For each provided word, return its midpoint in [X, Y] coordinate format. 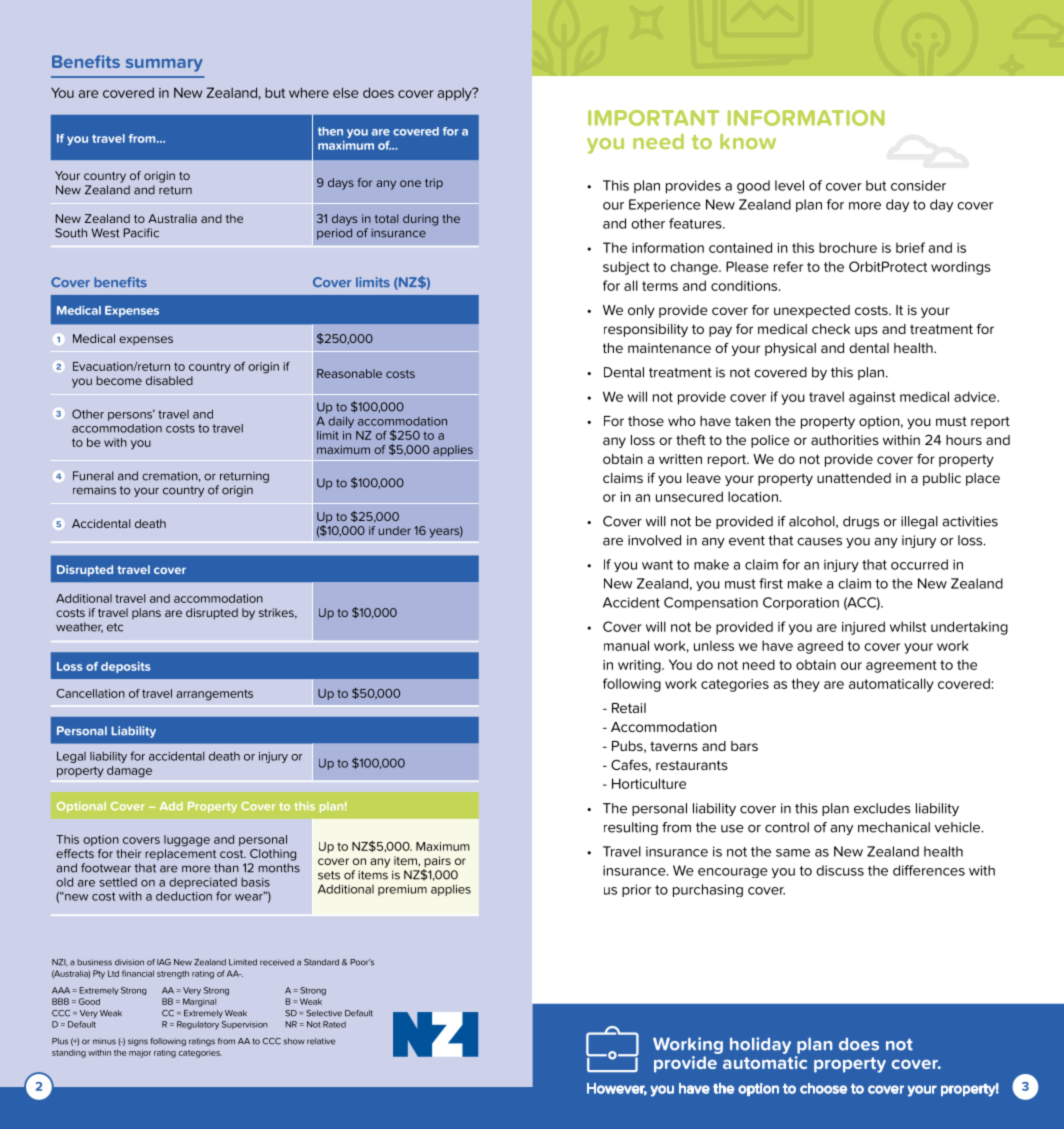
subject [626, 268]
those [646, 421]
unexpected [812, 311]
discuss [840, 870]
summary [164, 65]
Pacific [141, 233]
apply [456, 94]
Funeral [93, 476]
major [140, 1054]
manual [626, 645]
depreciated [203, 883]
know [748, 141]
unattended [854, 478]
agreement [901, 666]
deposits [126, 667]
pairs [437, 863]
